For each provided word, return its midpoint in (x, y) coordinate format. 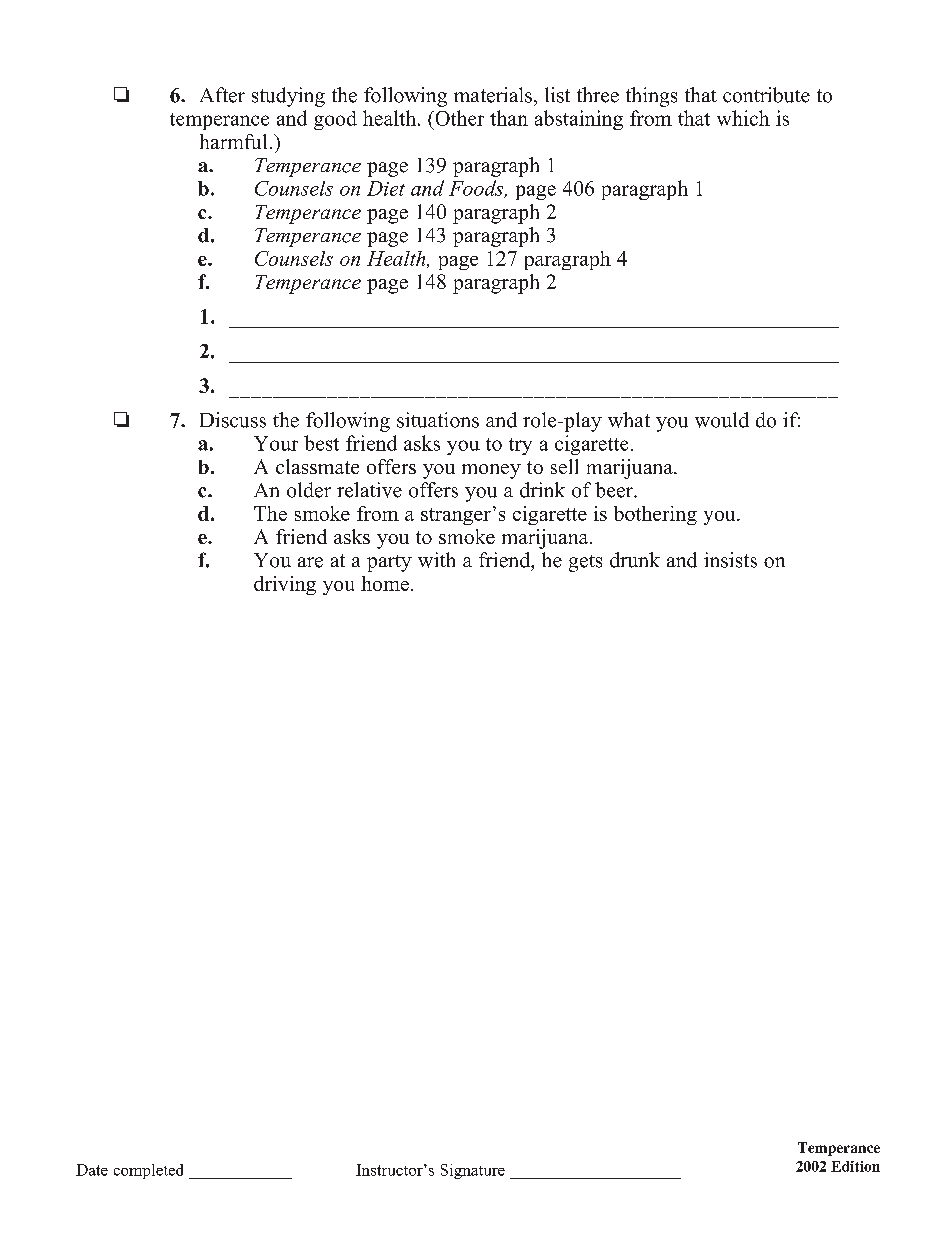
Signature (473, 1171)
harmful (233, 141)
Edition (855, 1166)
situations (438, 420)
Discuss (233, 420)
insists (730, 560)
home (385, 583)
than (509, 118)
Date (92, 1170)
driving (285, 585)
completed (148, 1171)
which (743, 118)
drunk (635, 560)
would (722, 420)
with (436, 560)
